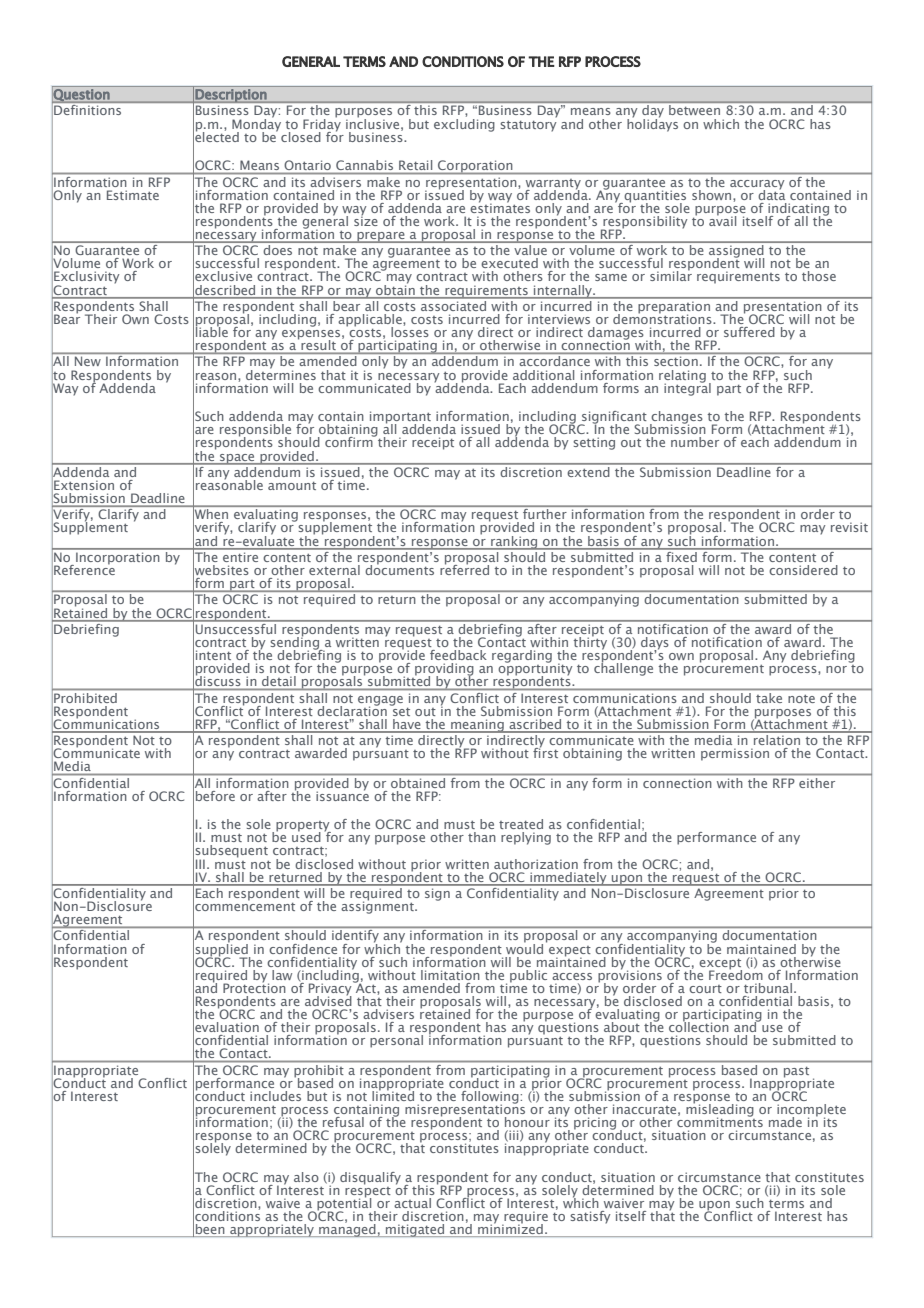 The width and height of the screenshot is (924, 1308). I want to click on meaning, so click(477, 726).
